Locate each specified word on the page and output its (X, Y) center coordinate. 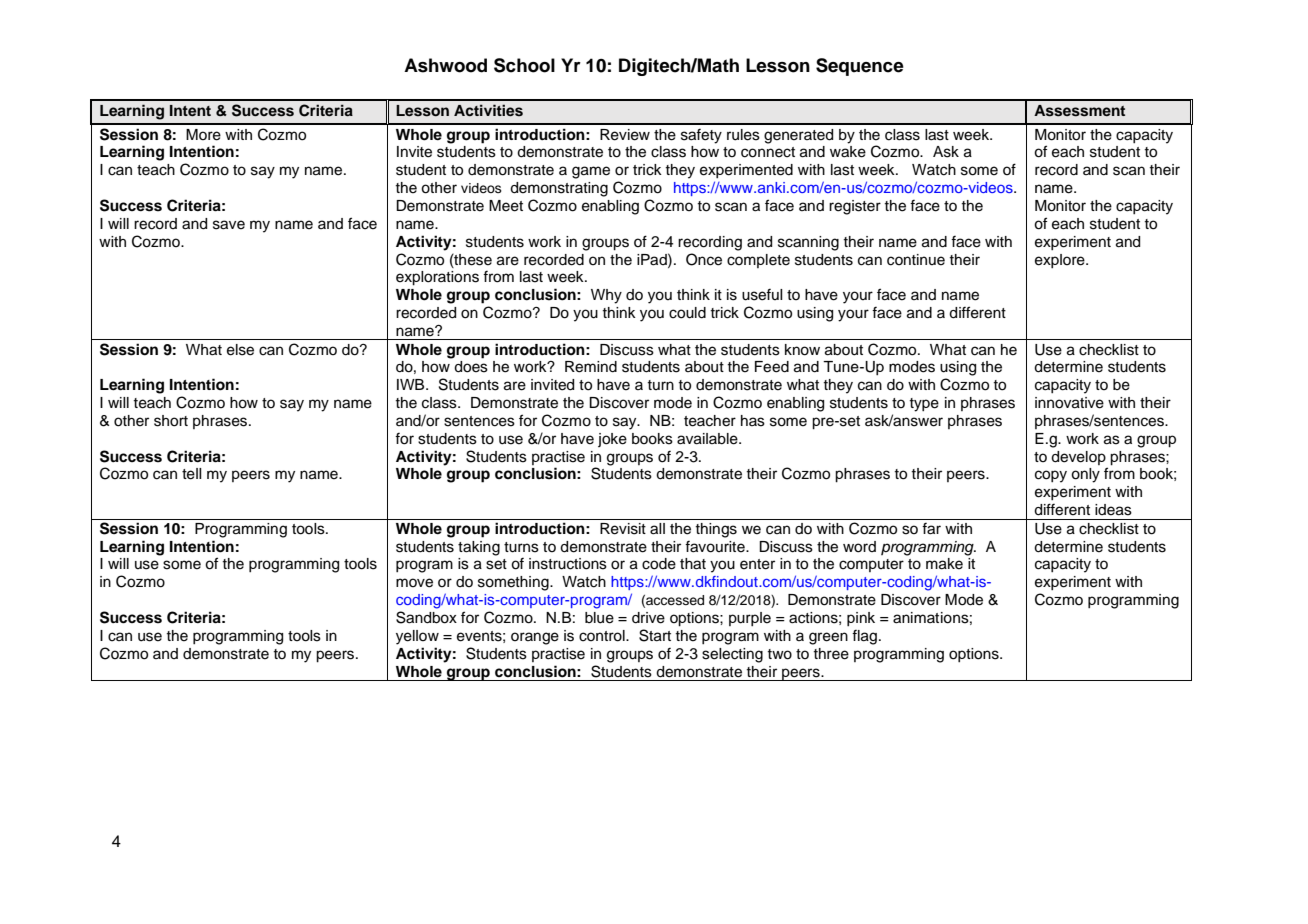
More (203, 135)
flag (864, 637)
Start (655, 635)
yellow (417, 637)
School (524, 65)
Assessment (1079, 111)
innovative (1069, 403)
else (240, 350)
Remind (591, 367)
